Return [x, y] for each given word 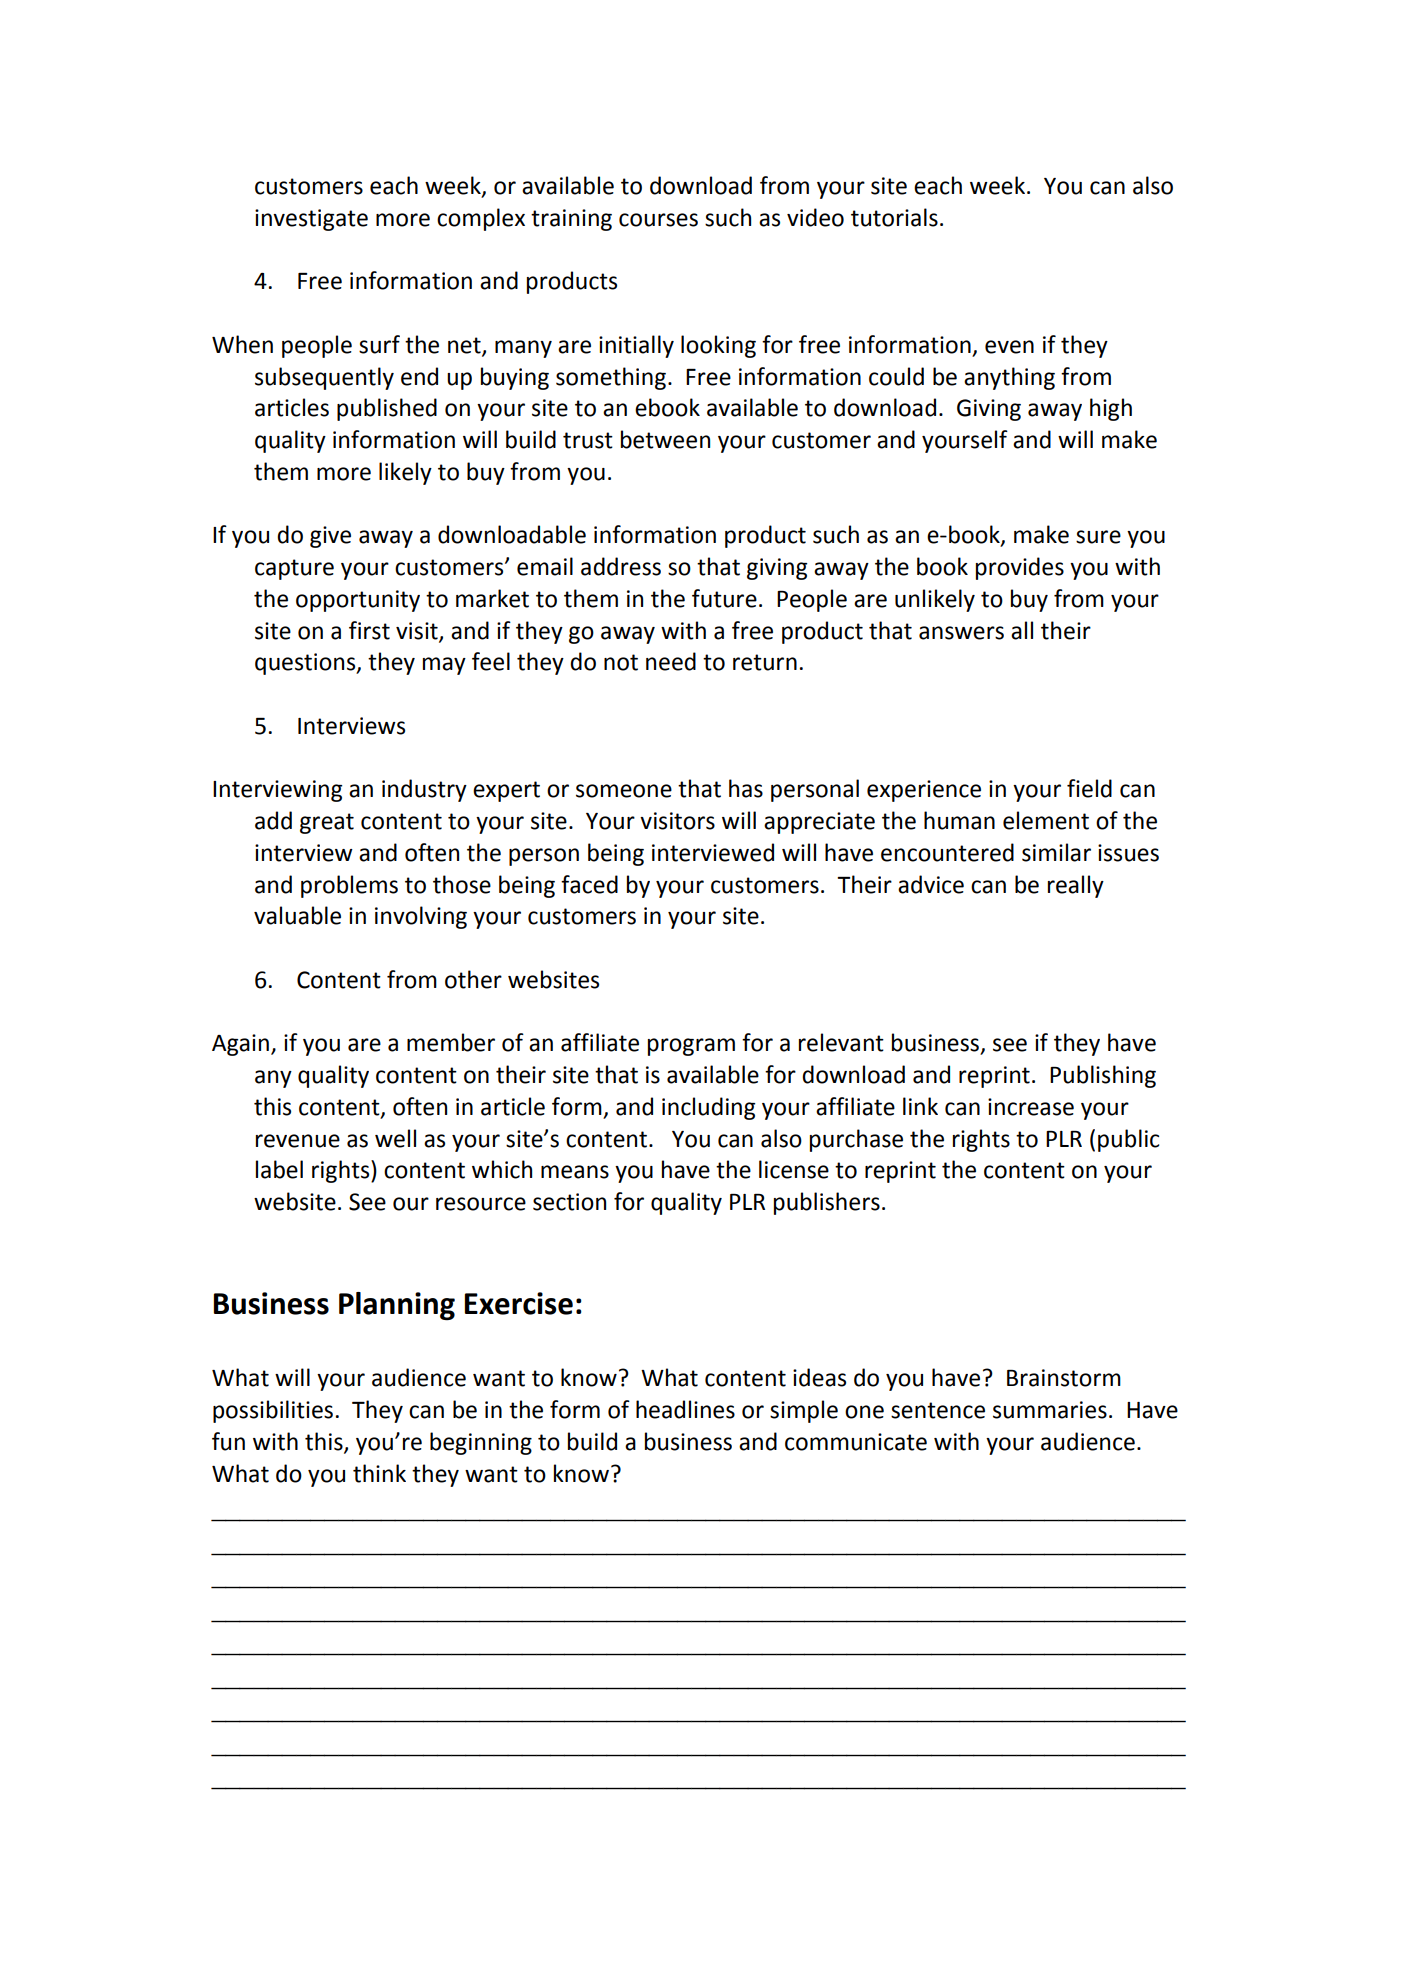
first [369, 630]
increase [1031, 1107]
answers [961, 633]
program [691, 1047]
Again [240, 1045]
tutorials [894, 217]
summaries [1050, 1410]
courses [658, 220]
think [379, 1473]
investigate [311, 220]
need [671, 661]
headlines [685, 1409]
